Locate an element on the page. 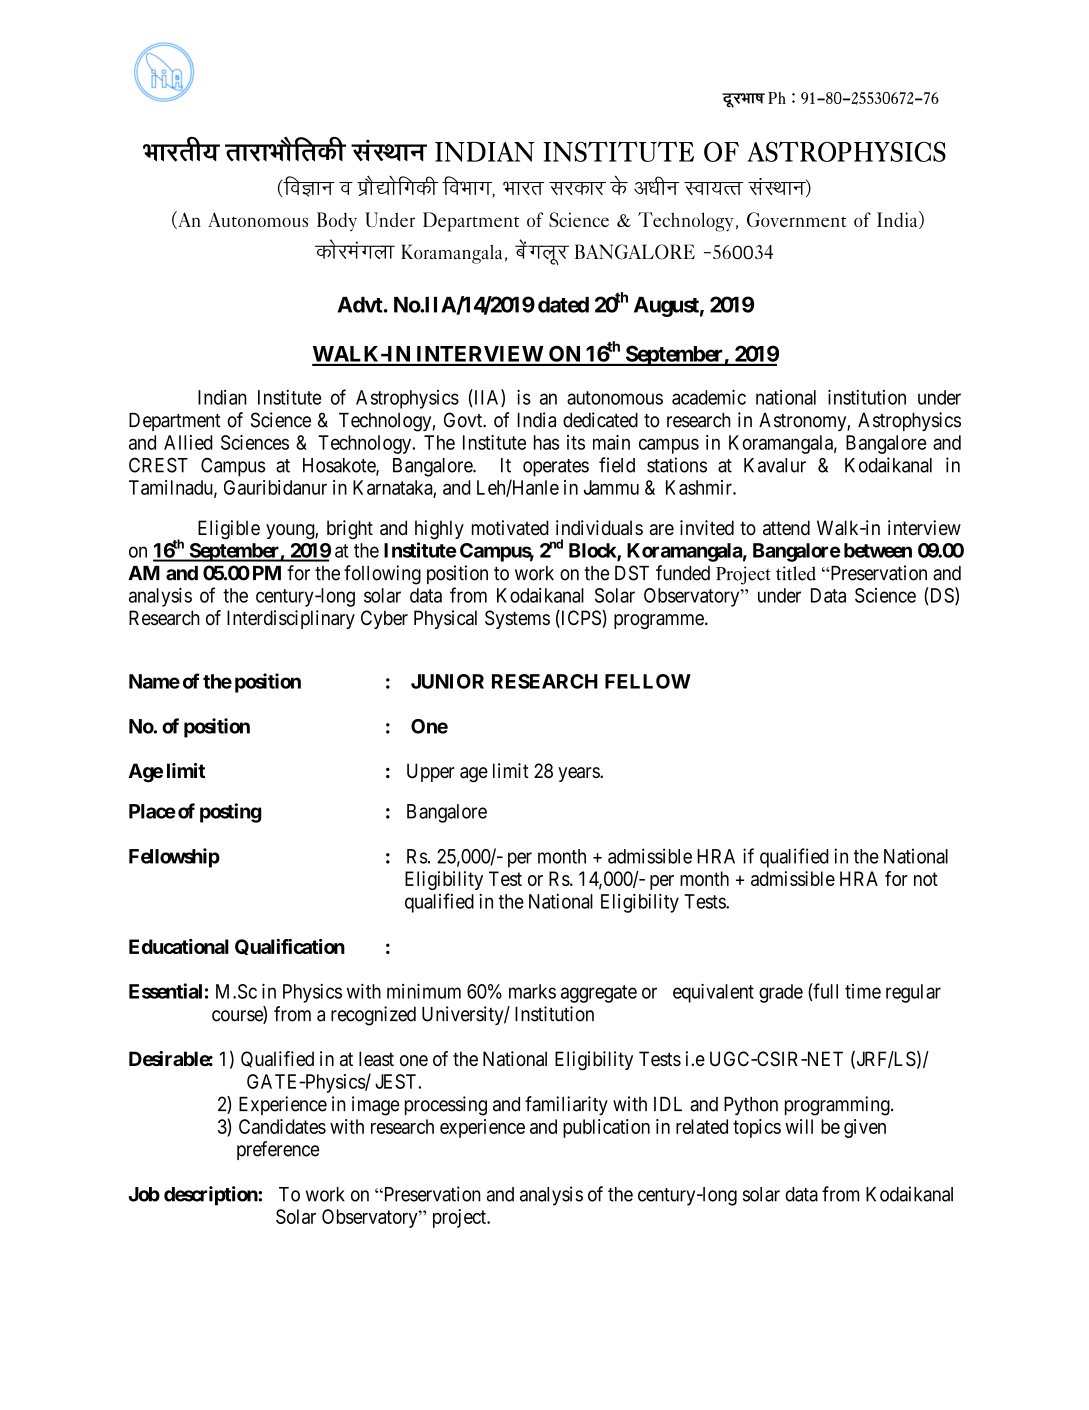 The width and height of the image is (1089, 1410). dated is located at coordinates (563, 305).
